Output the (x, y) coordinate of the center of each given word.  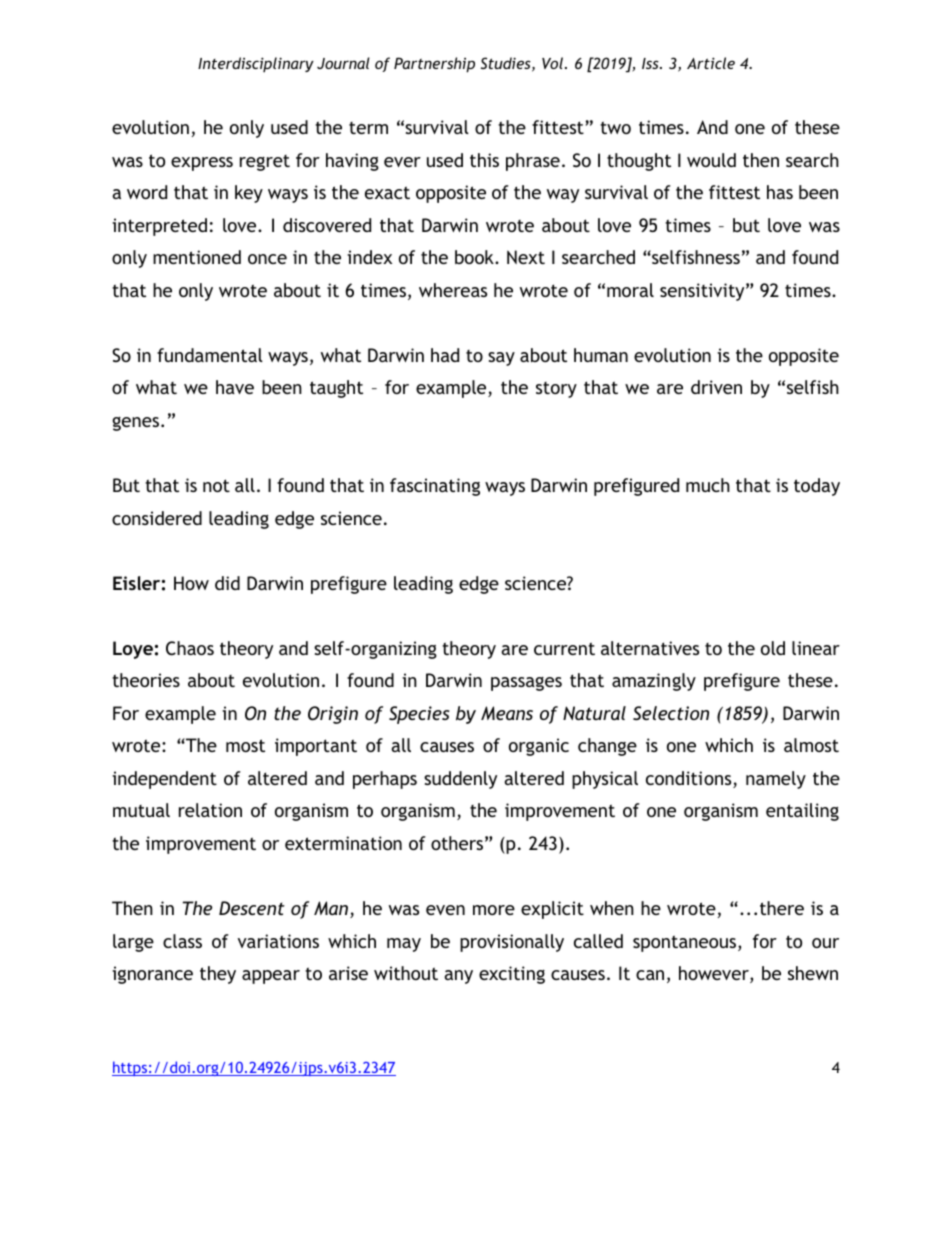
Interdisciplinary (256, 64)
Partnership (434, 65)
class (182, 941)
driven (716, 387)
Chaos (190, 648)
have (235, 387)
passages (526, 684)
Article (711, 63)
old (773, 648)
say (501, 359)
